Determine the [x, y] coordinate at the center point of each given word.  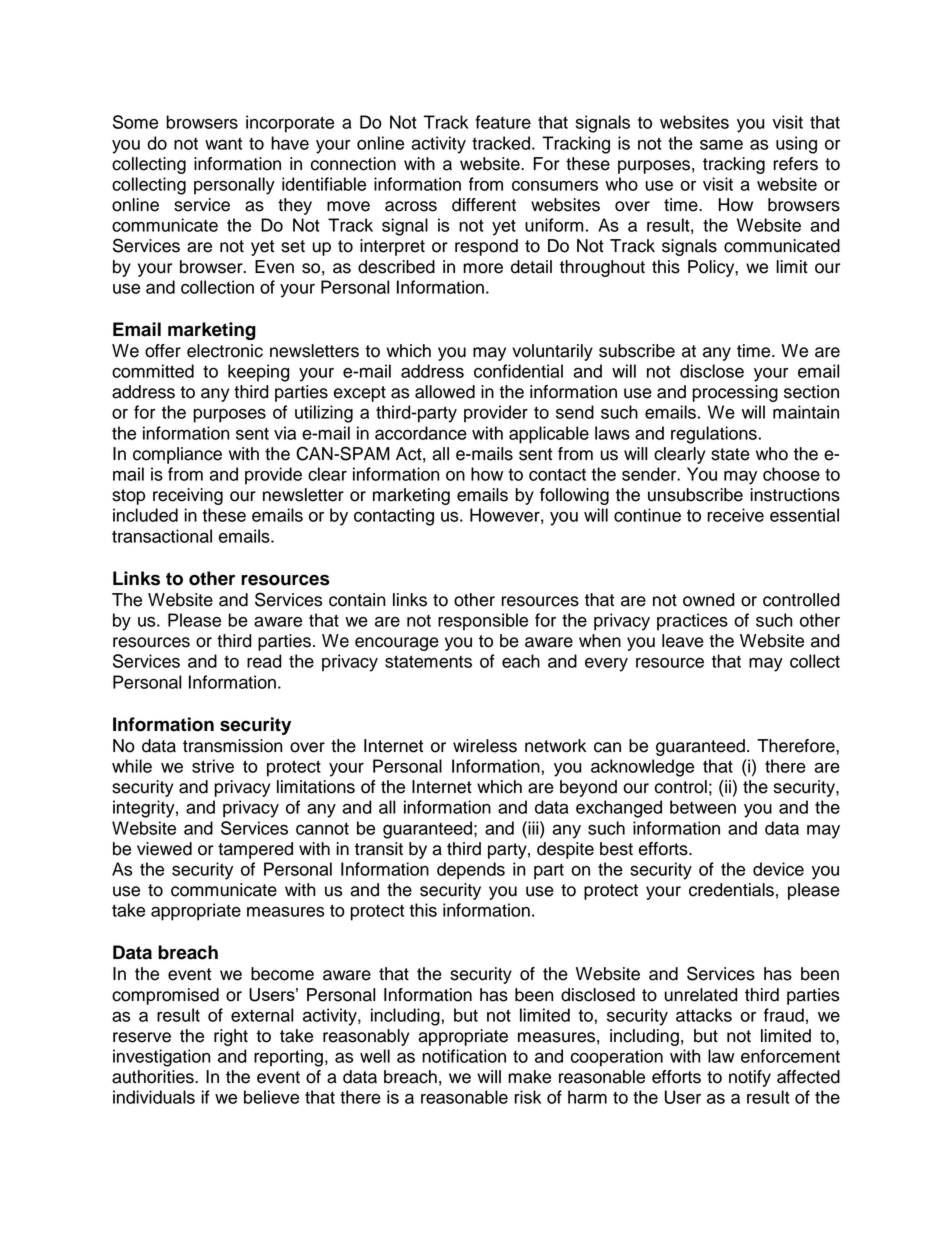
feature [503, 122]
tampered [255, 850]
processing [735, 393]
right [231, 1037]
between [703, 807]
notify [750, 1078]
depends [471, 871]
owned [708, 600]
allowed [445, 392]
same [721, 144]
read [264, 661]
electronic [225, 351]
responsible [483, 622]
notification [464, 1056]
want [223, 143]
